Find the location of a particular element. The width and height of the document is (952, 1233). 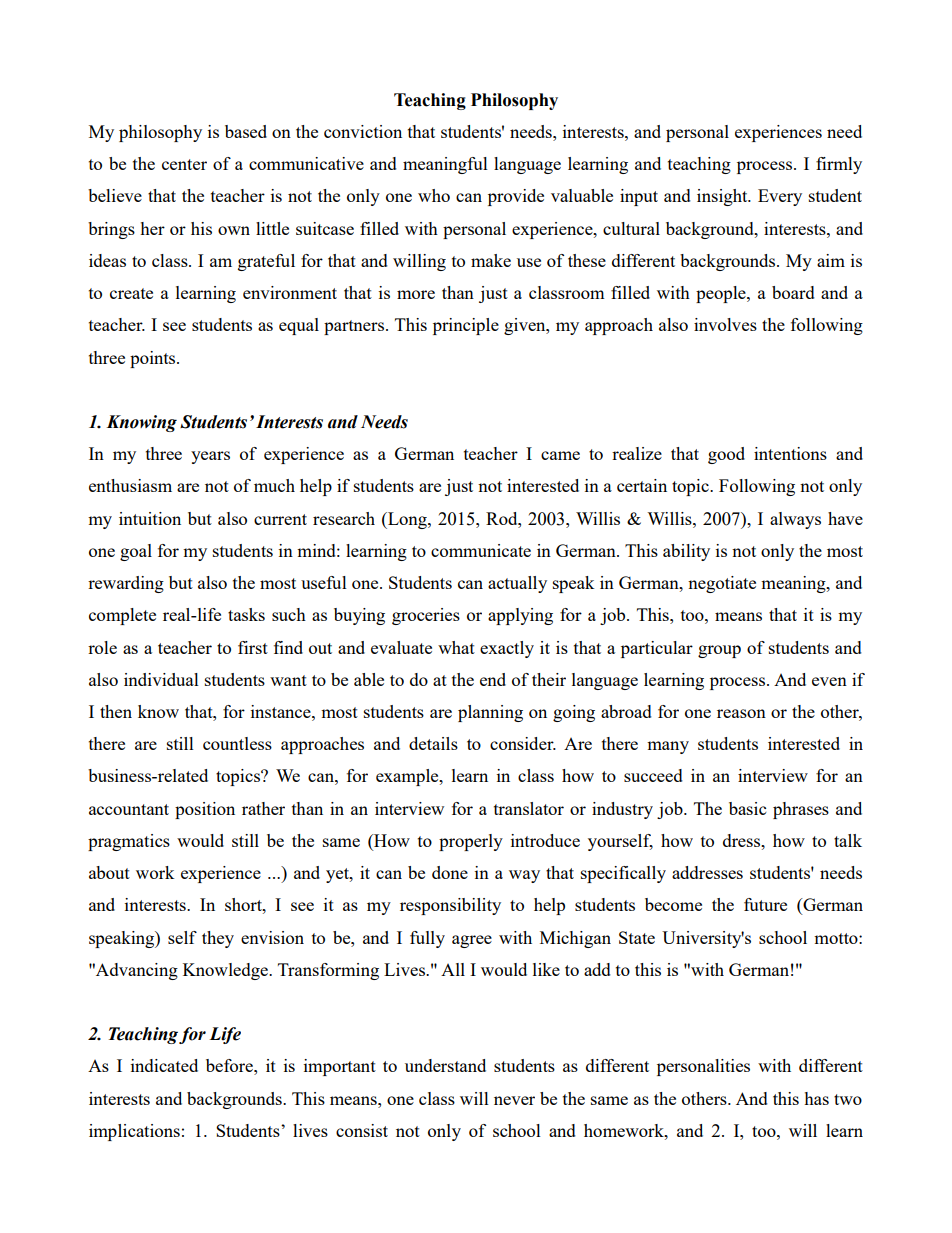

responsibility is located at coordinates (450, 906).
